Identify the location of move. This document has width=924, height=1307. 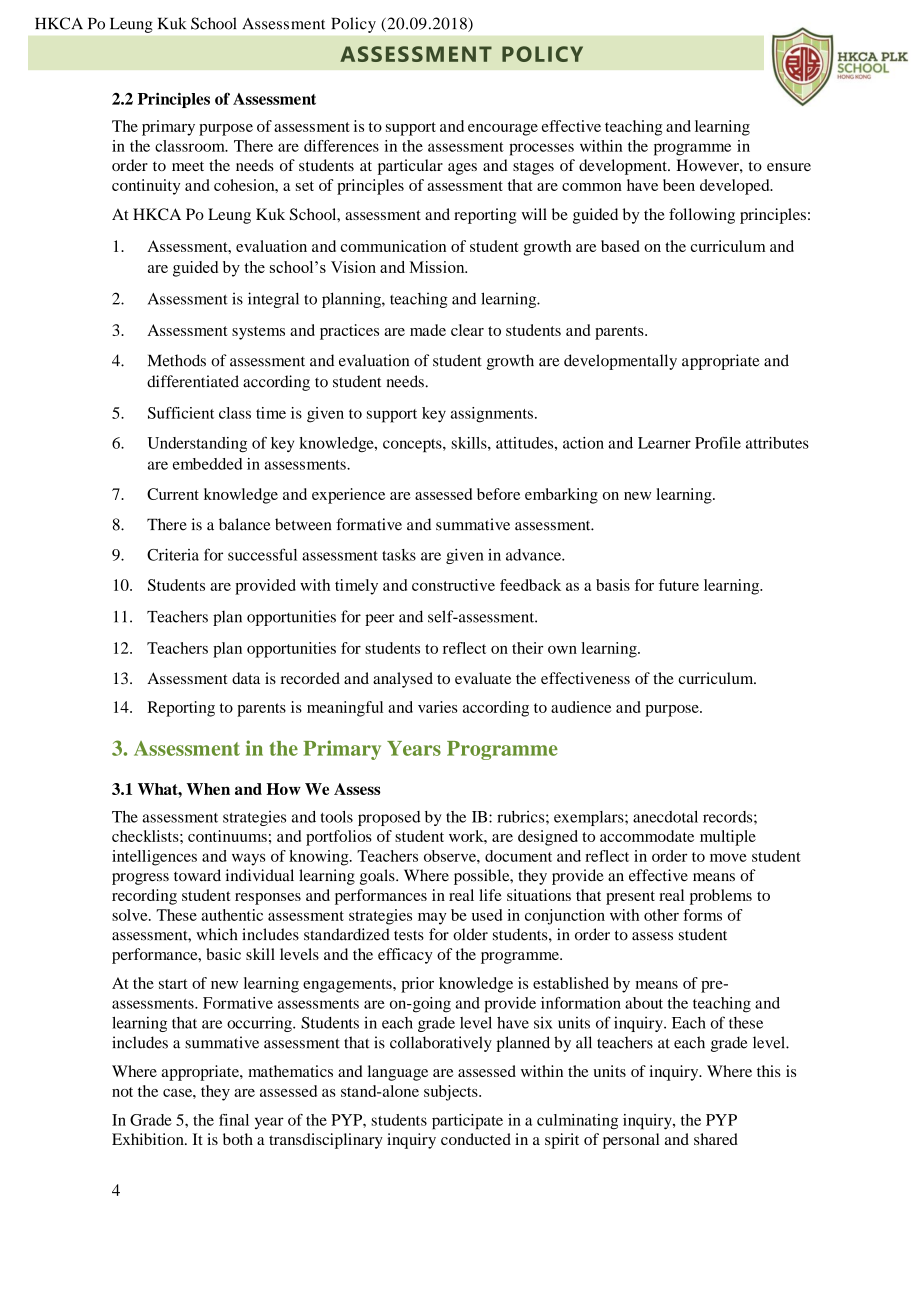
(728, 857).
